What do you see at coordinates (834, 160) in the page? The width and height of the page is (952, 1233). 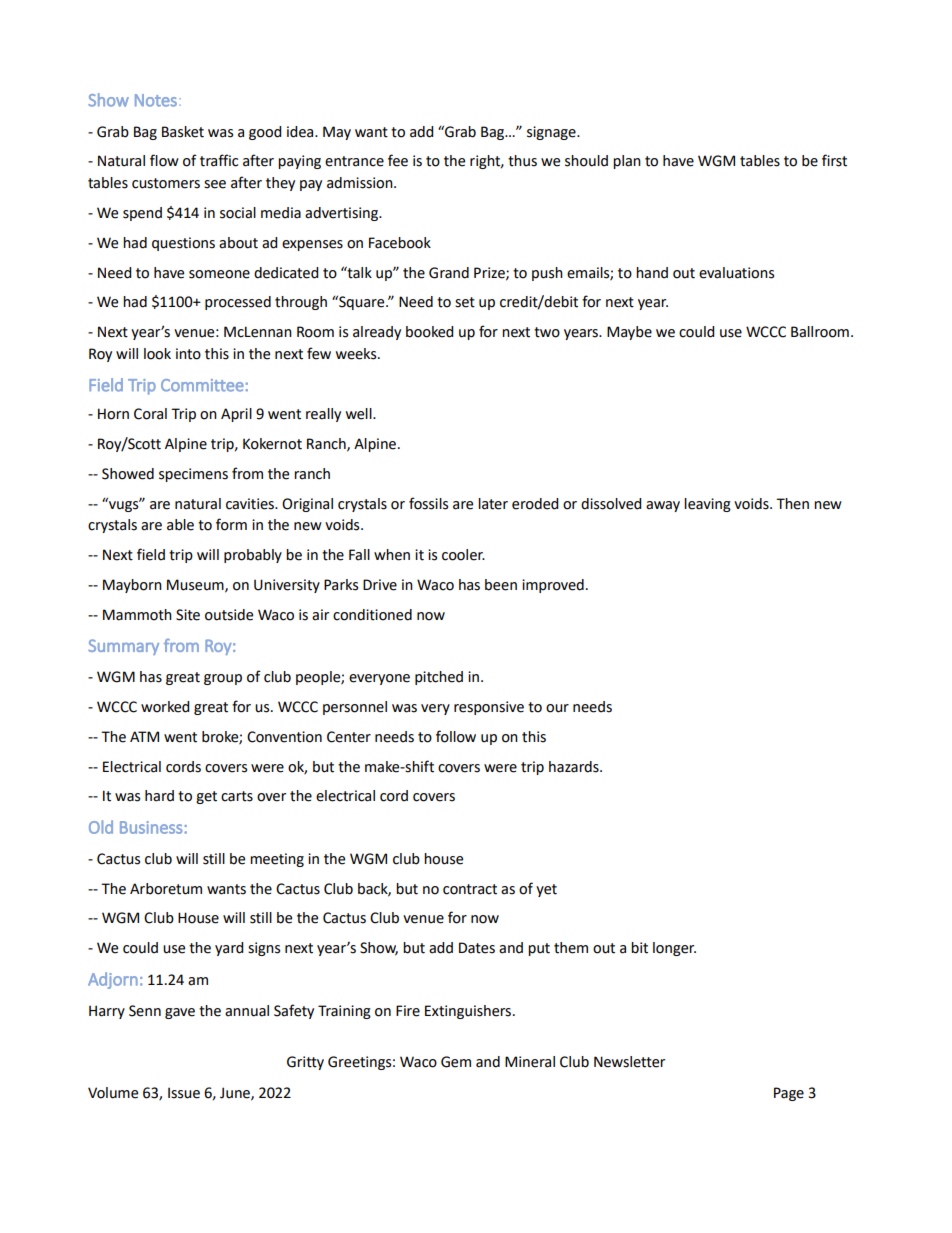 I see `first` at bounding box center [834, 160].
